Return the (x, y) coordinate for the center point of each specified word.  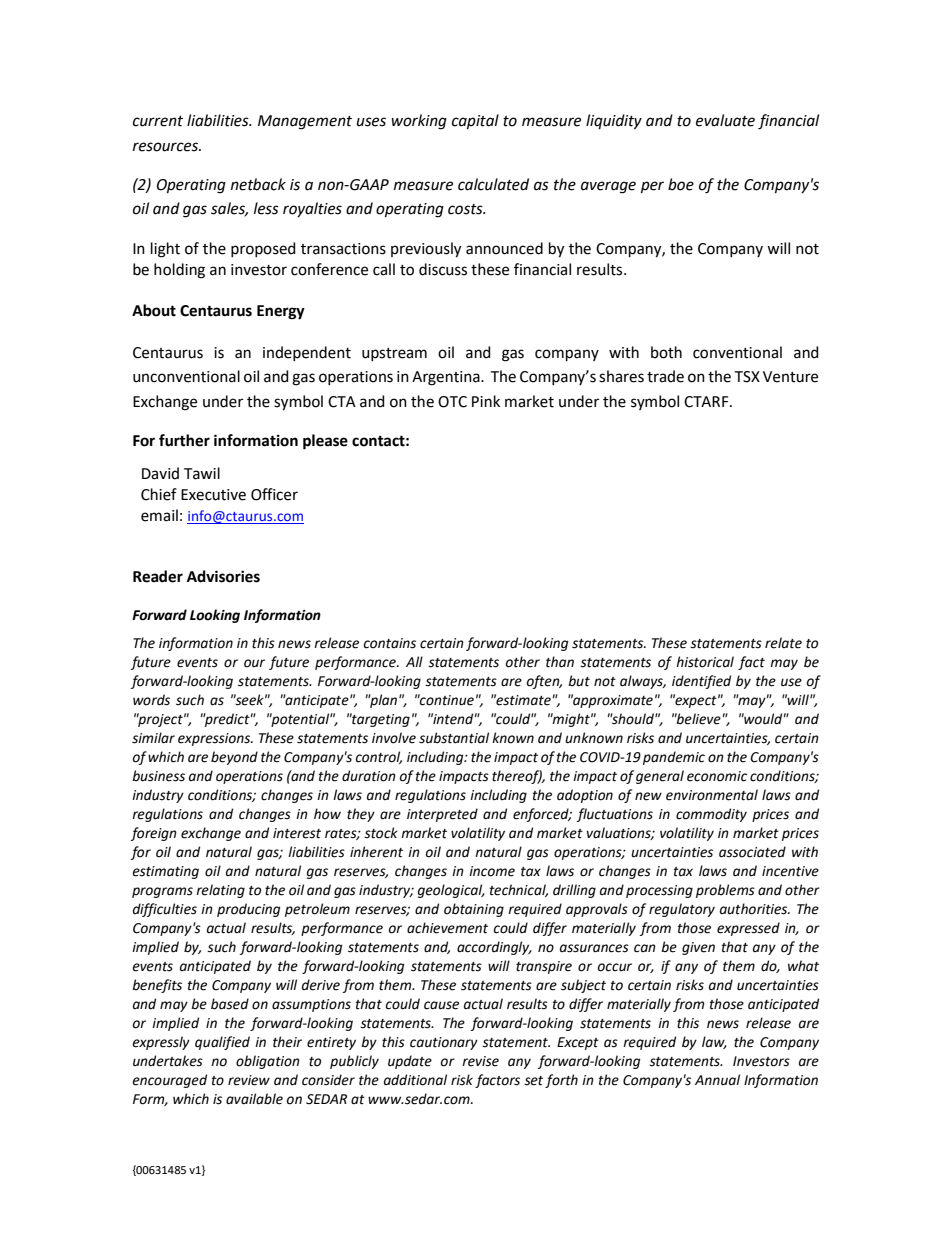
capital (475, 121)
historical (705, 662)
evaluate (725, 120)
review (249, 1080)
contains (389, 643)
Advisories (223, 576)
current (158, 121)
